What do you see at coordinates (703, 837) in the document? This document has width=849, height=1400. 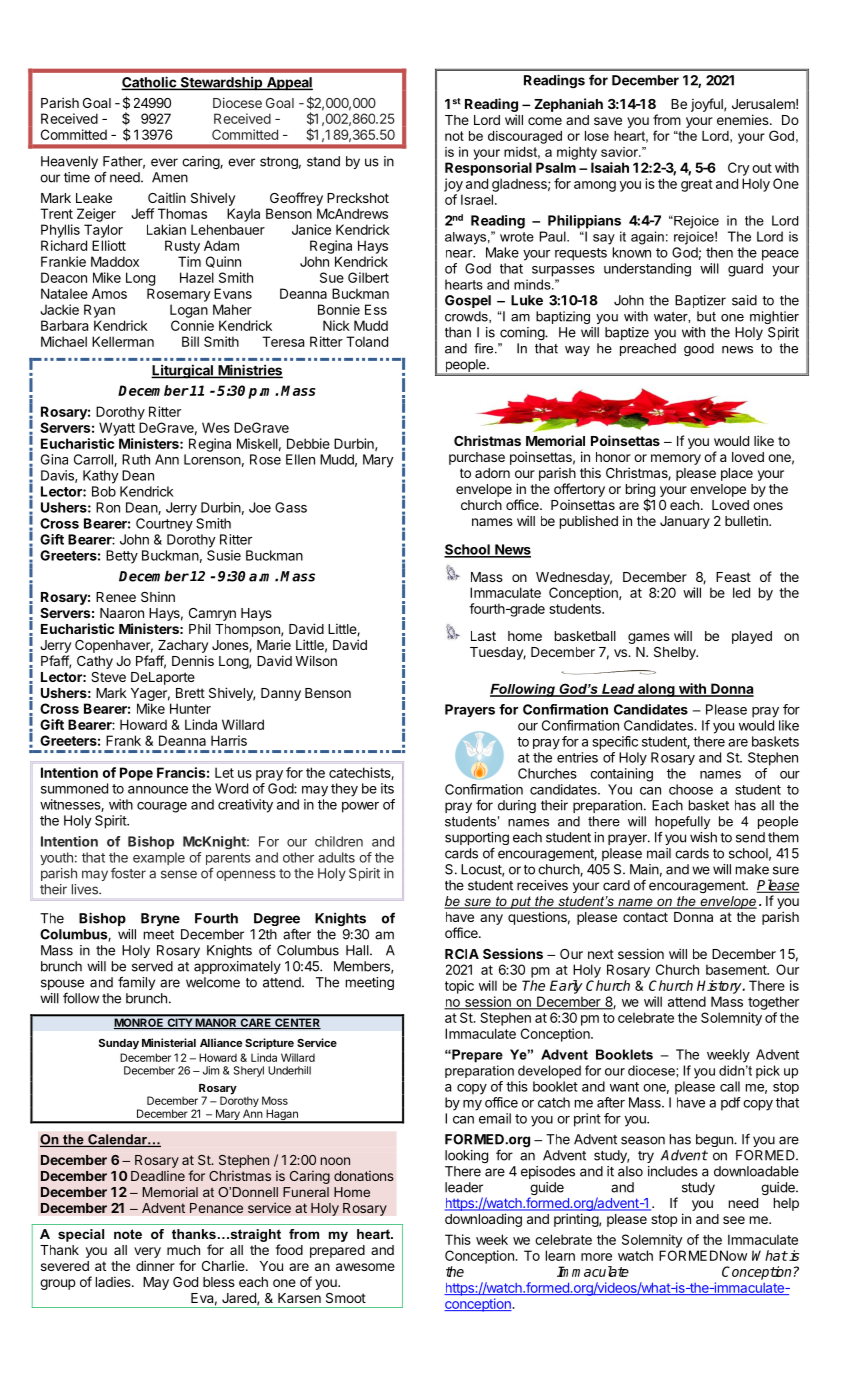 I see `wish` at bounding box center [703, 837].
